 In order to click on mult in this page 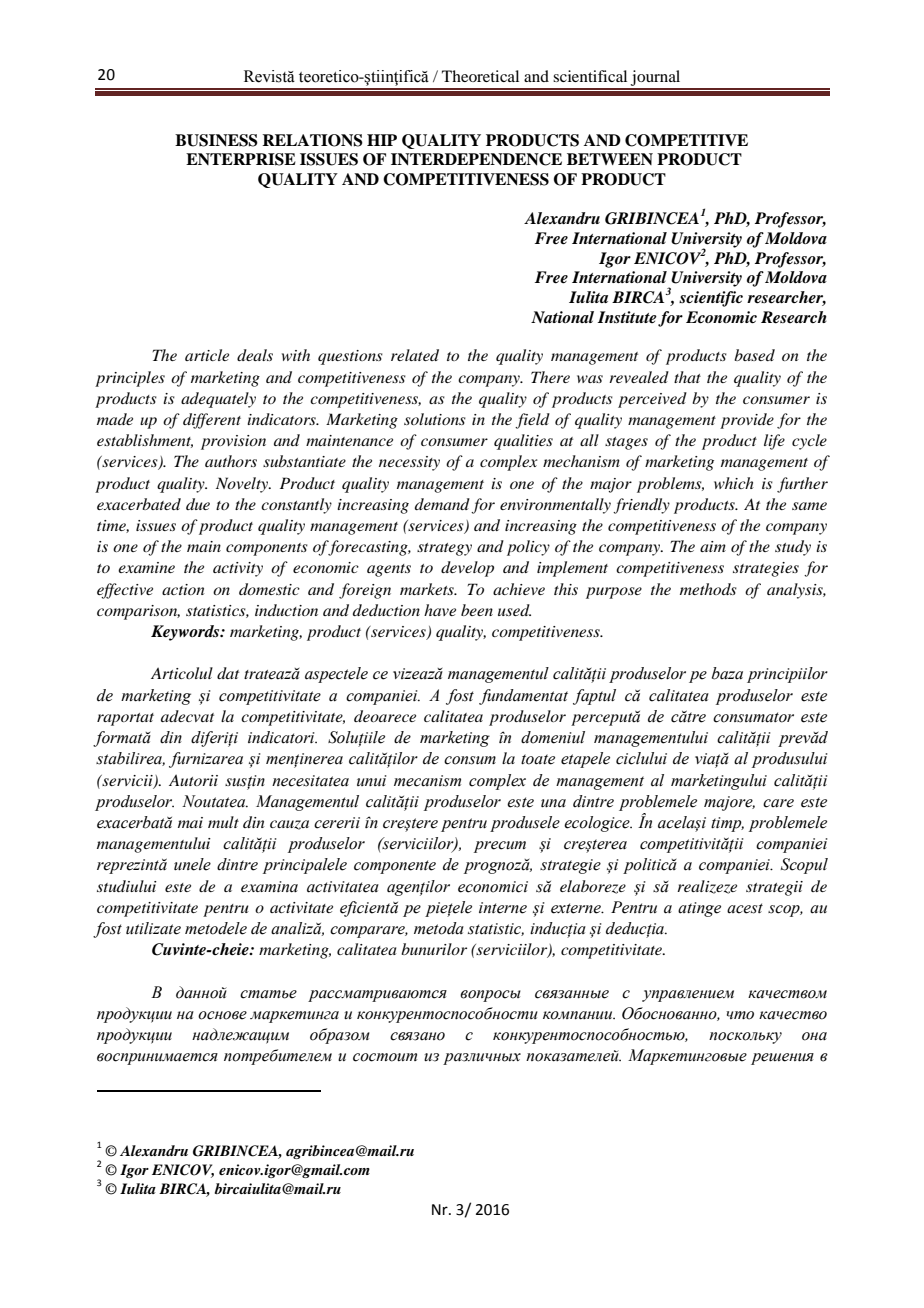, I will do `click(223, 822)`.
